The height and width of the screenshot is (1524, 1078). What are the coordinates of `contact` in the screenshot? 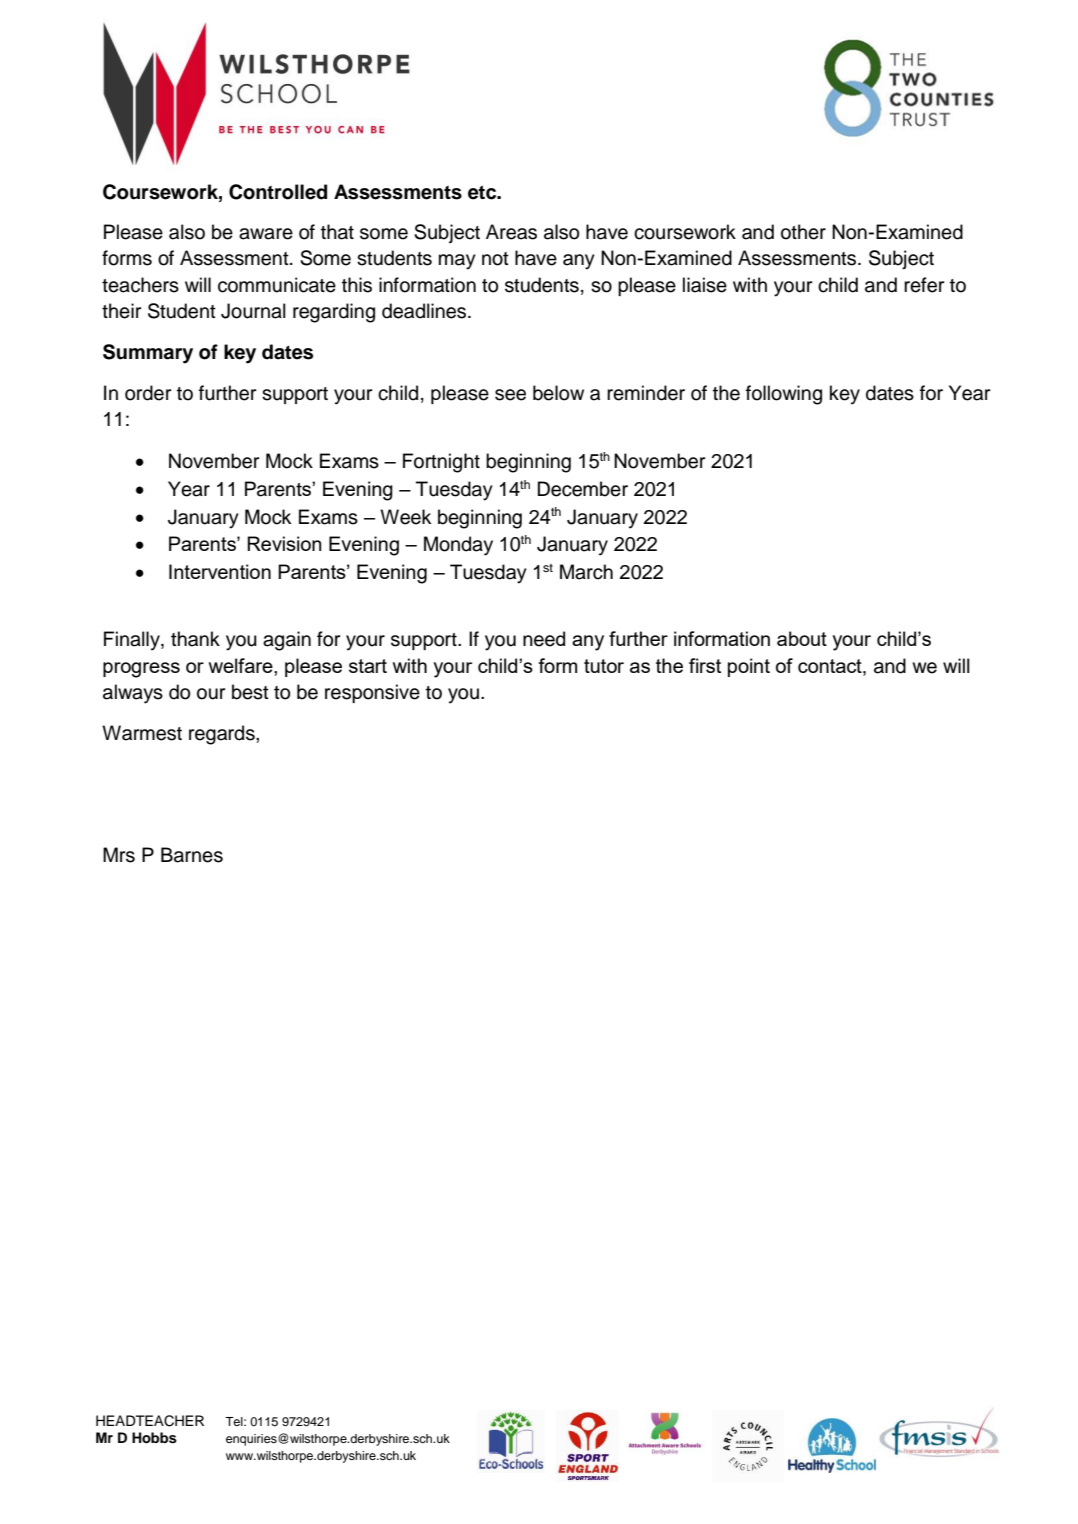 It's located at (831, 666).
